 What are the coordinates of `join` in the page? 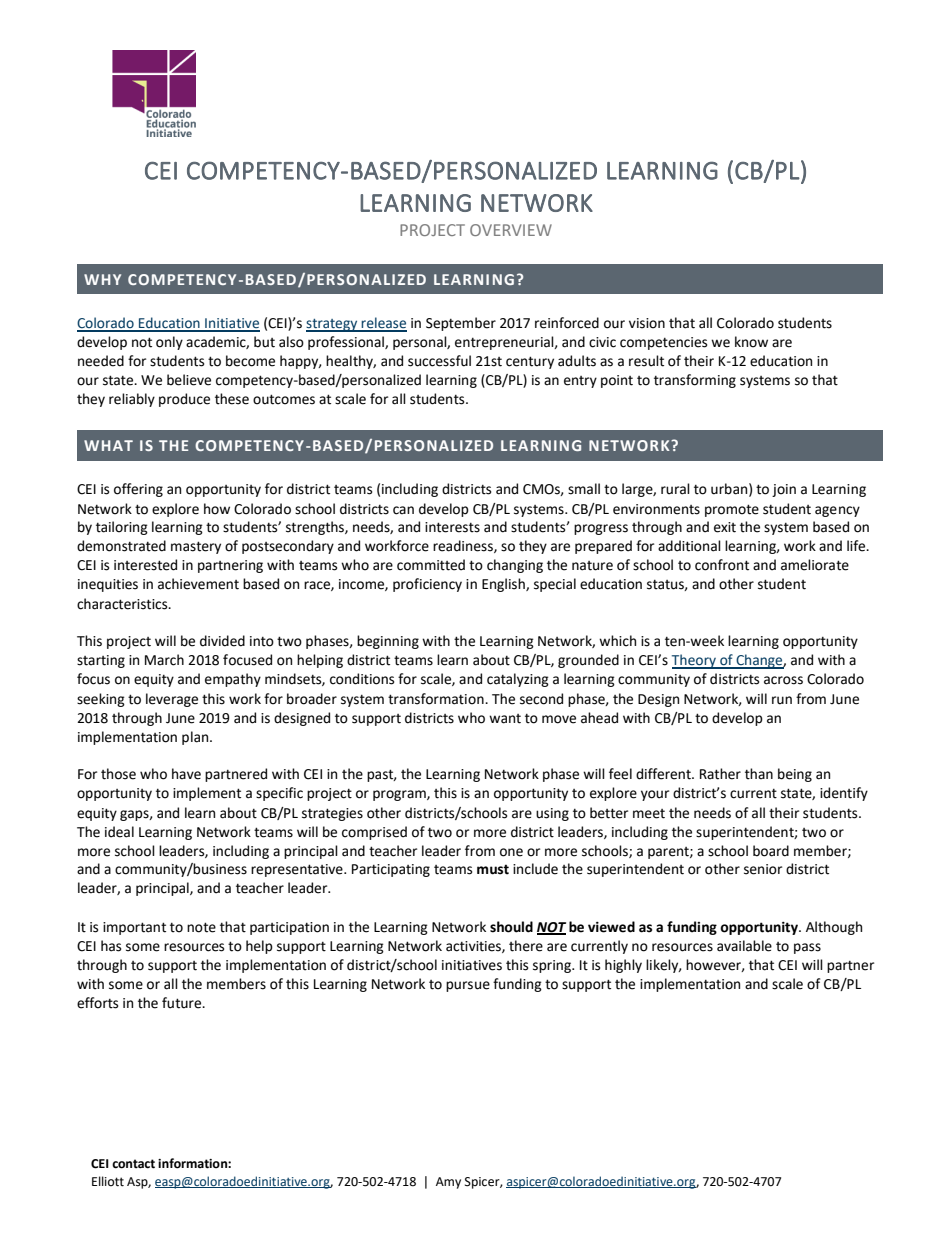 It's located at (784, 490).
